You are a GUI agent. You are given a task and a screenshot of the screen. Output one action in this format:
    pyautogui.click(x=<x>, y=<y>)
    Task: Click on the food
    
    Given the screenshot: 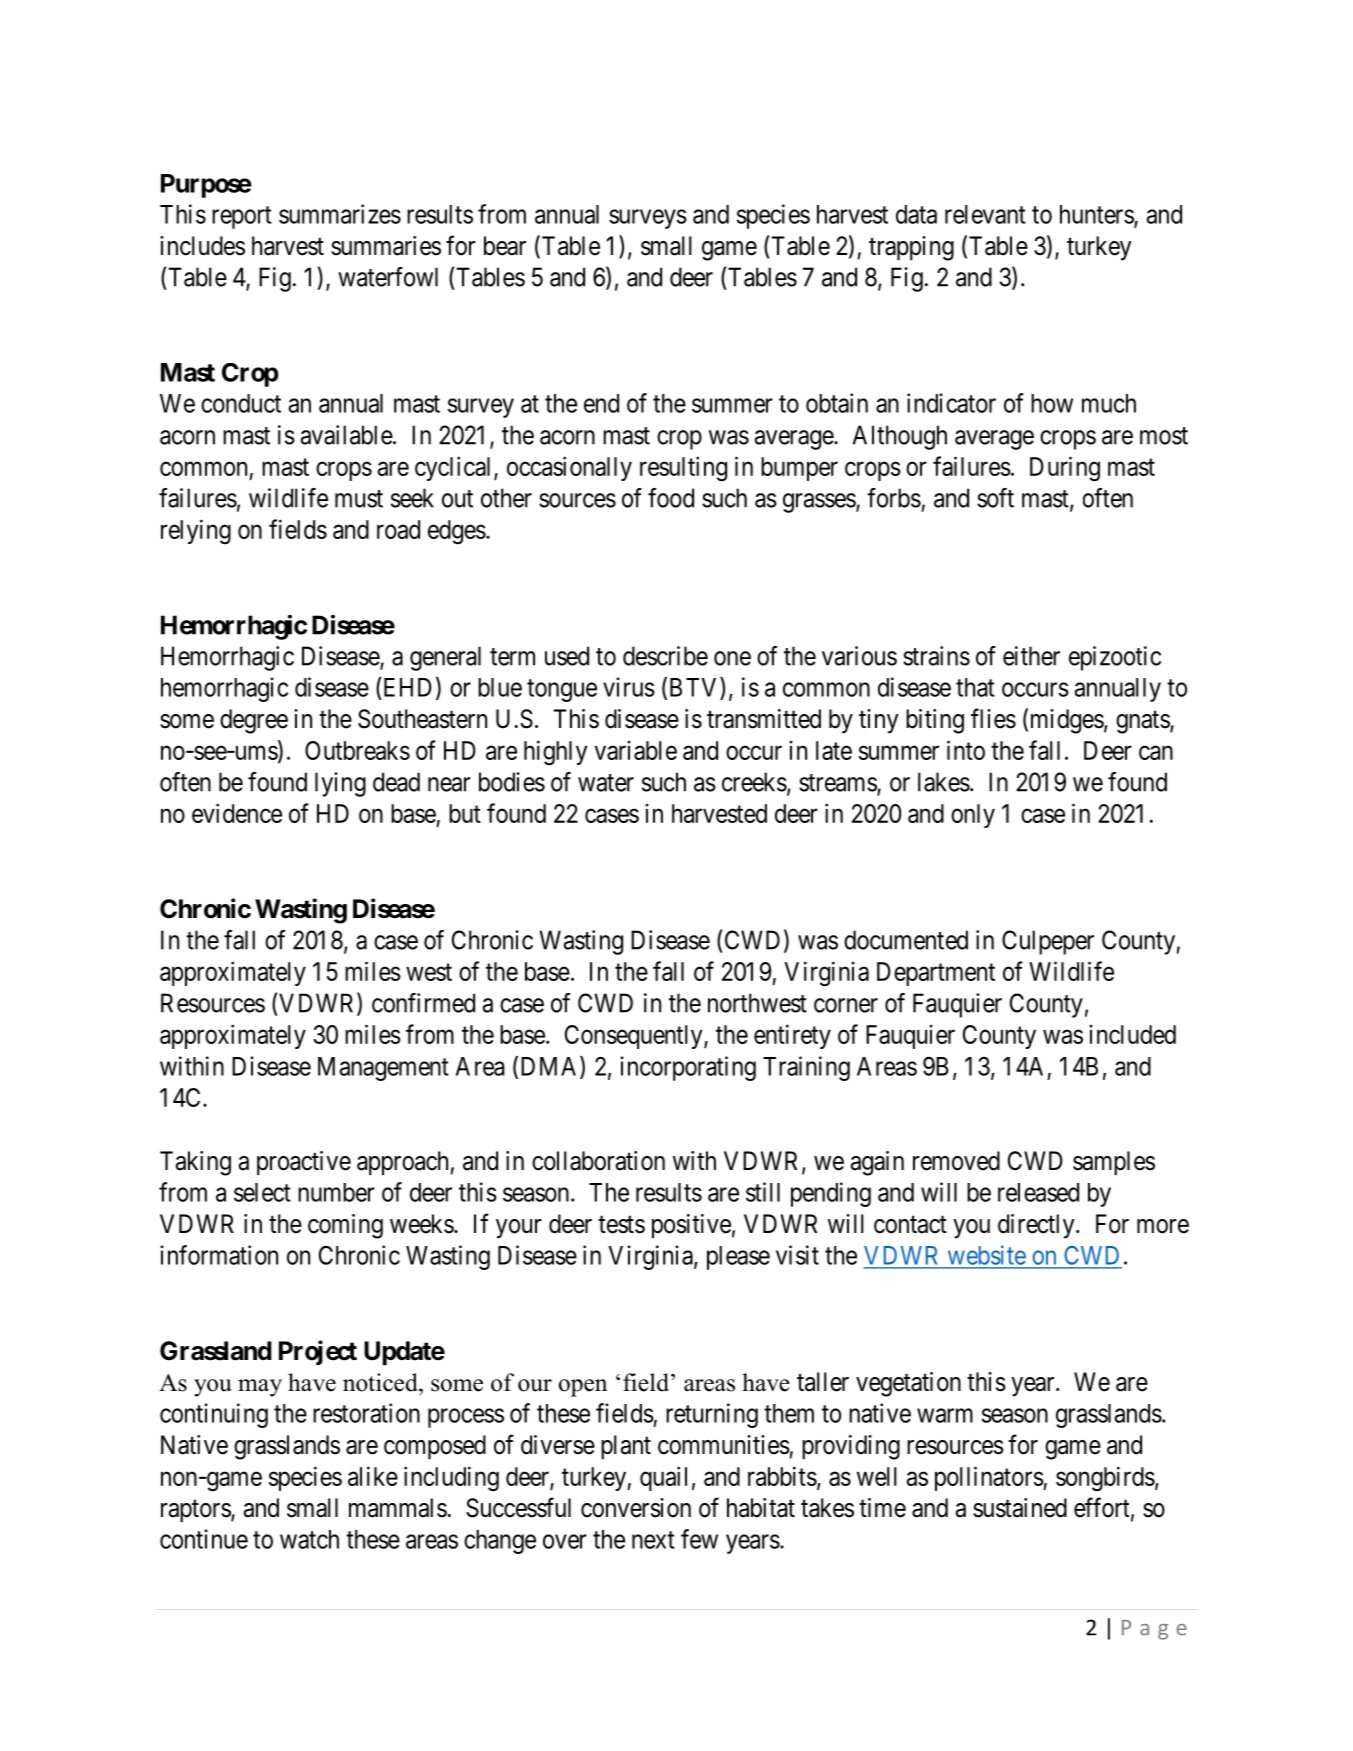 What is the action you would take?
    pyautogui.click(x=671, y=498)
